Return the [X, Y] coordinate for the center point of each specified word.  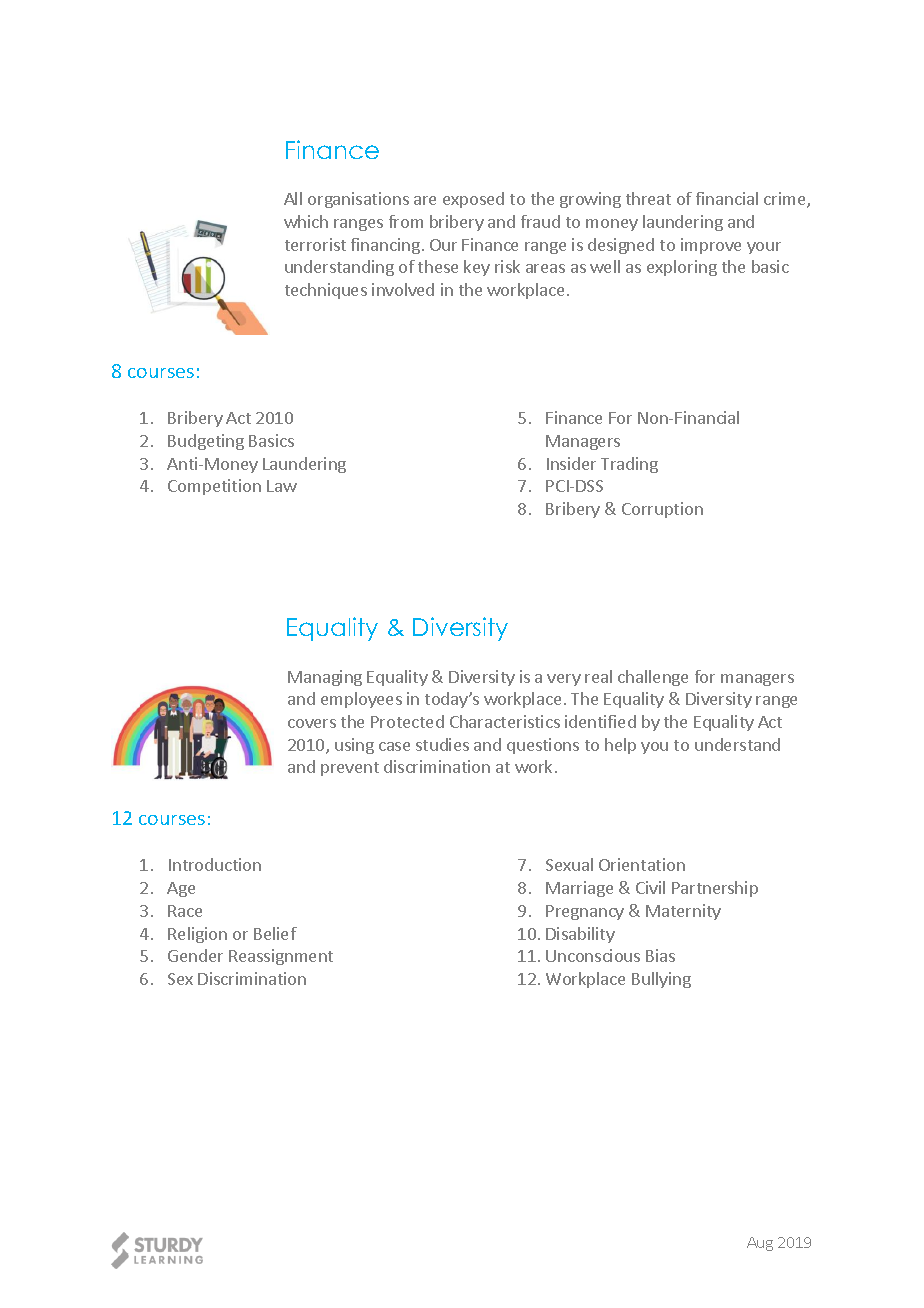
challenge [653, 678]
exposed [473, 200]
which [306, 221]
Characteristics [505, 721]
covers [312, 723]
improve [711, 246]
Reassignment [281, 957]
